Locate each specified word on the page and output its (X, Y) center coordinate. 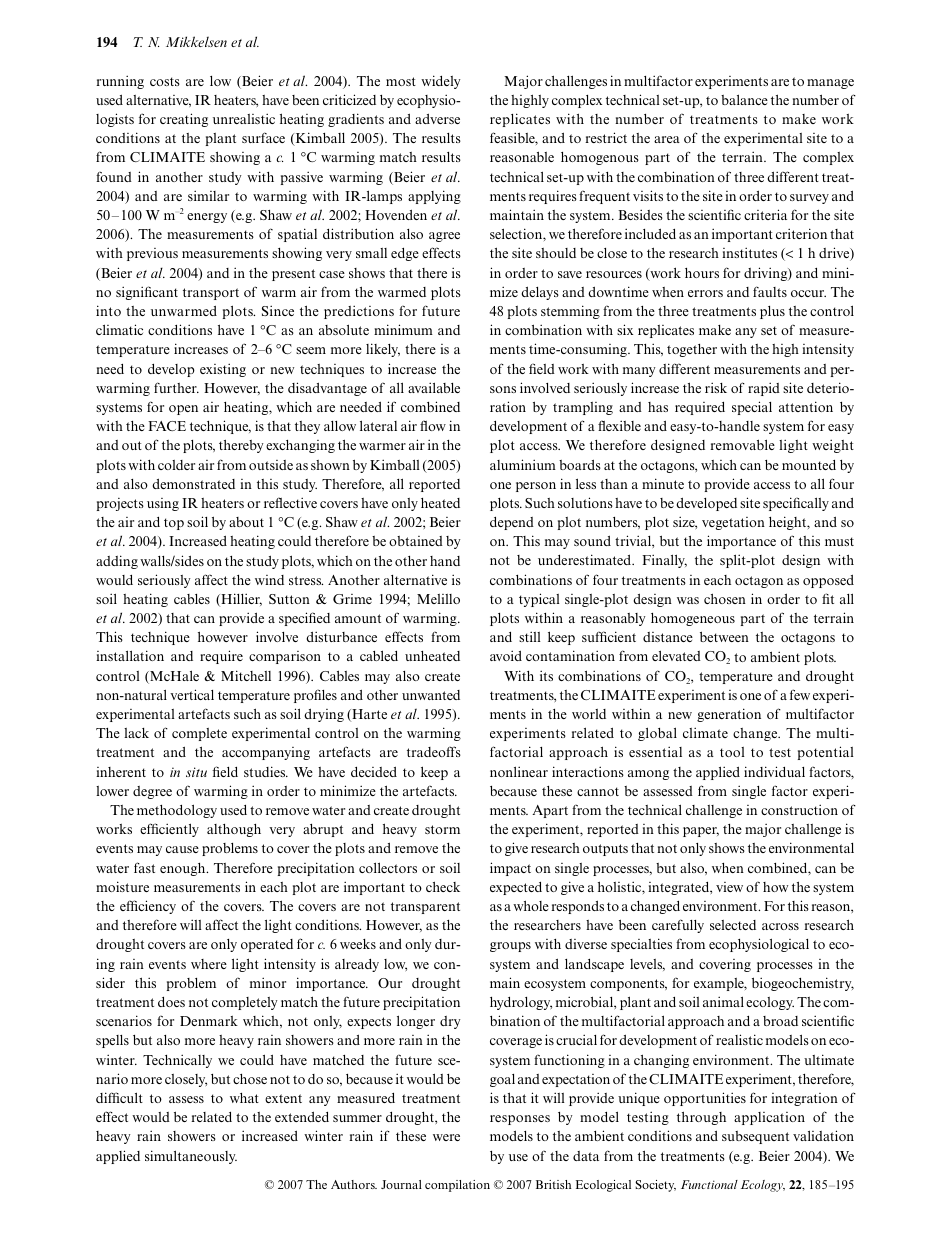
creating (184, 120)
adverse (437, 119)
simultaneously (191, 1157)
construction (799, 809)
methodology (177, 811)
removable (742, 444)
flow (433, 425)
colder (176, 465)
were (446, 1137)
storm (442, 829)
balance (744, 99)
